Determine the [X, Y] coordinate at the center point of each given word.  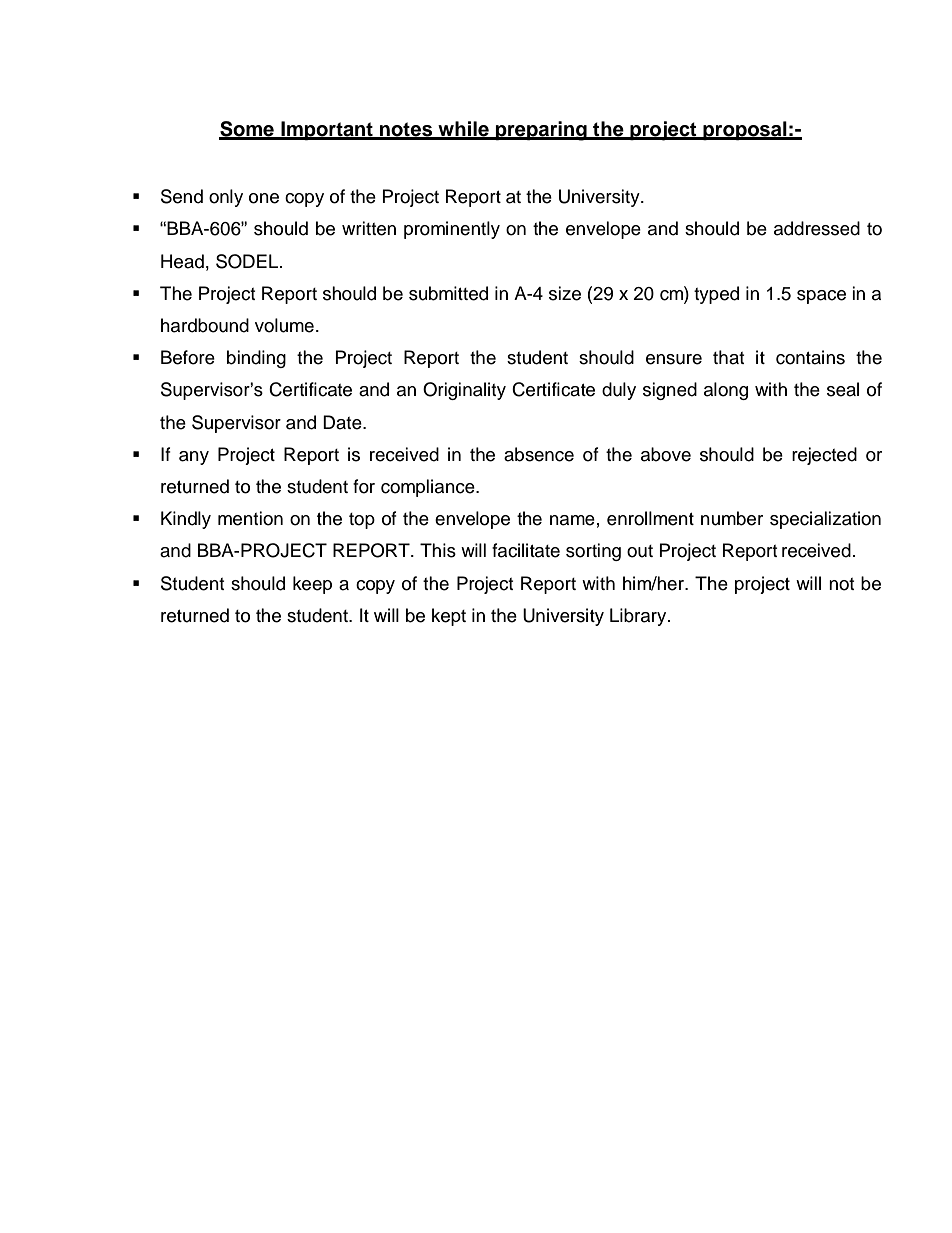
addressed [817, 228]
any [194, 458]
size [565, 293]
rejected [824, 456]
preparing [541, 131]
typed [716, 295]
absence [539, 454]
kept [449, 617]
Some [247, 130]
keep [312, 585]
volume [284, 325]
